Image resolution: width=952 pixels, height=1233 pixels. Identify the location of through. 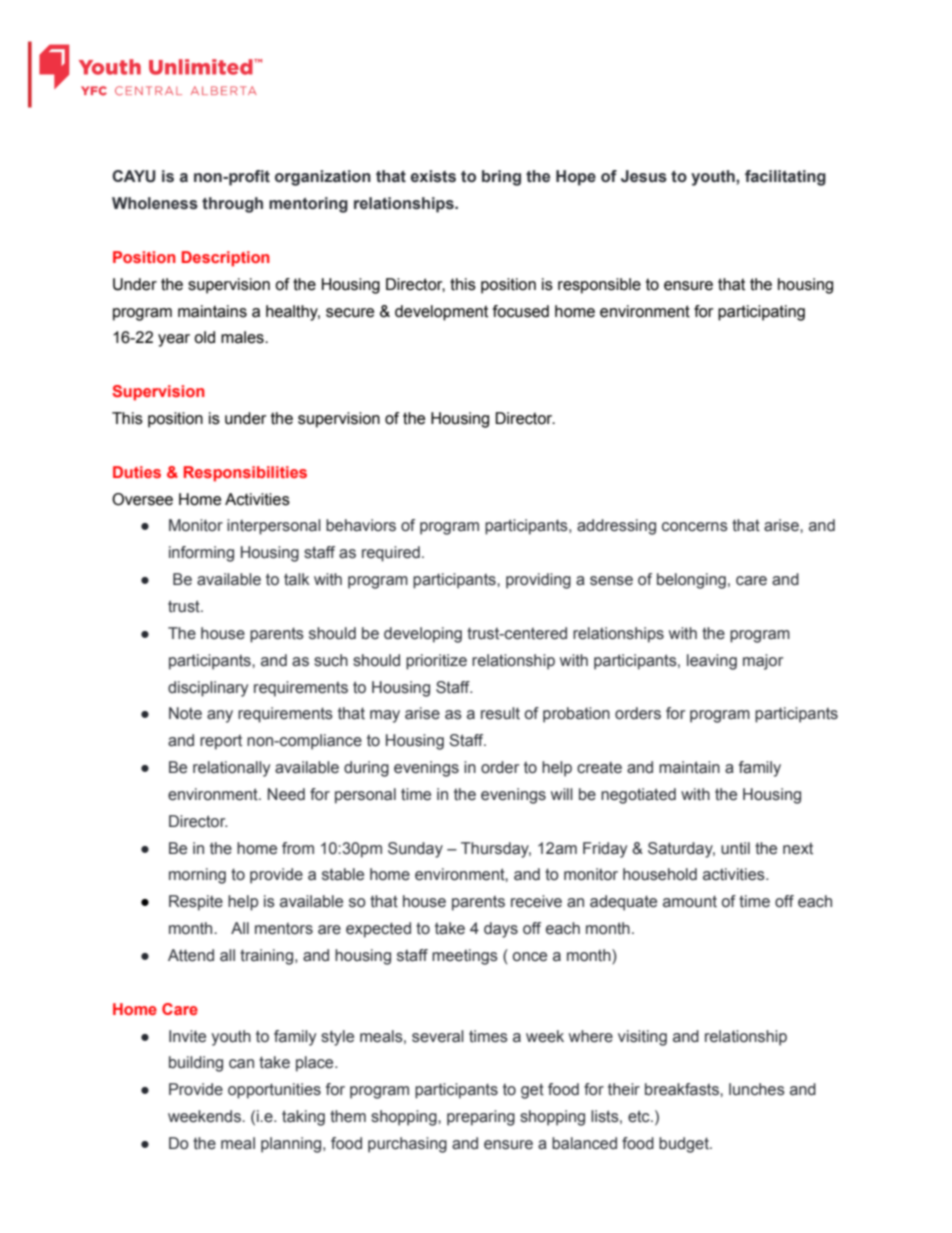
(232, 205).
